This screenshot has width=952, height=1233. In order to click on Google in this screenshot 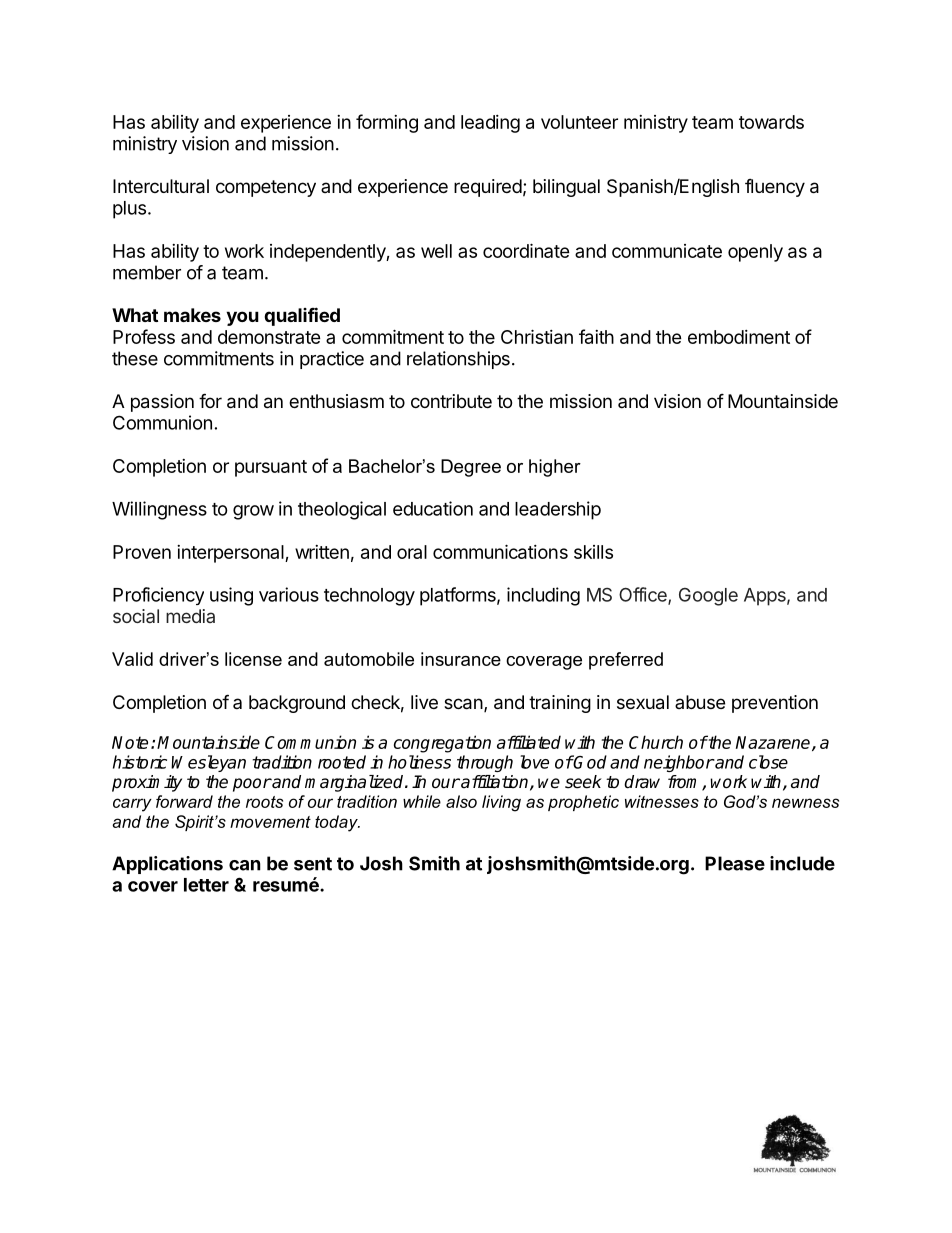, I will do `click(708, 597)`.
